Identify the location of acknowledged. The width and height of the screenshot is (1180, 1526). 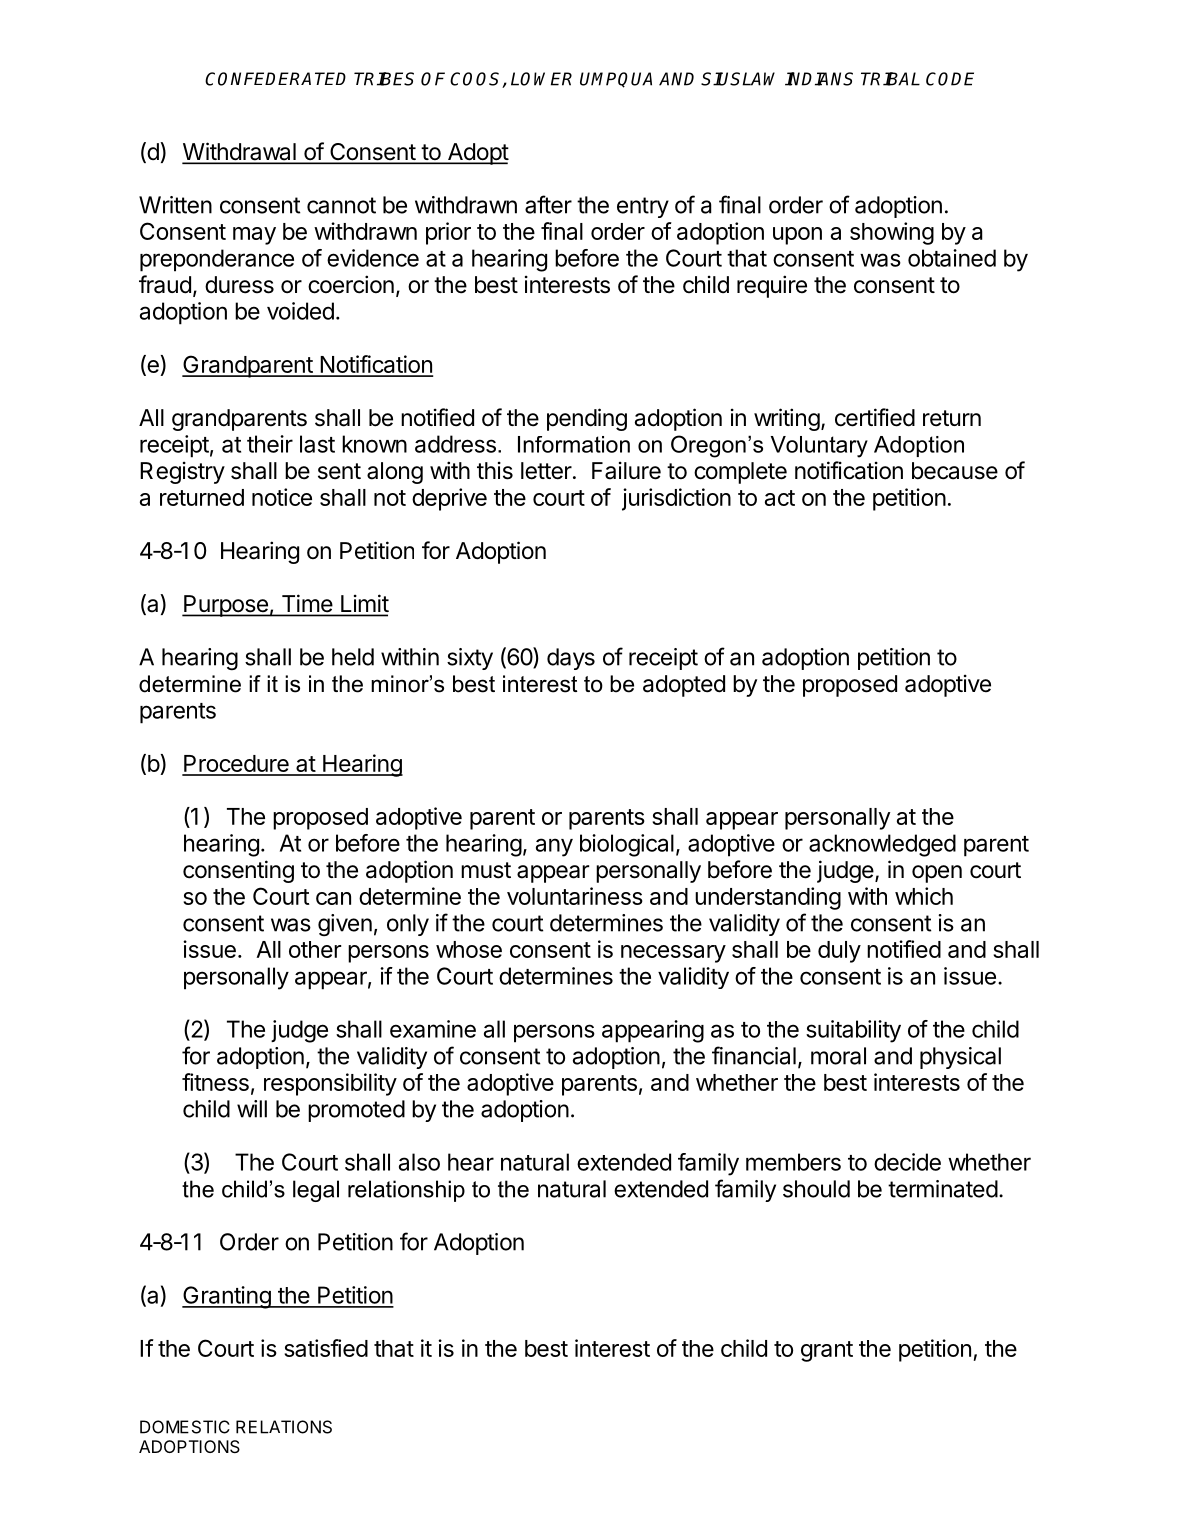
(882, 845).
